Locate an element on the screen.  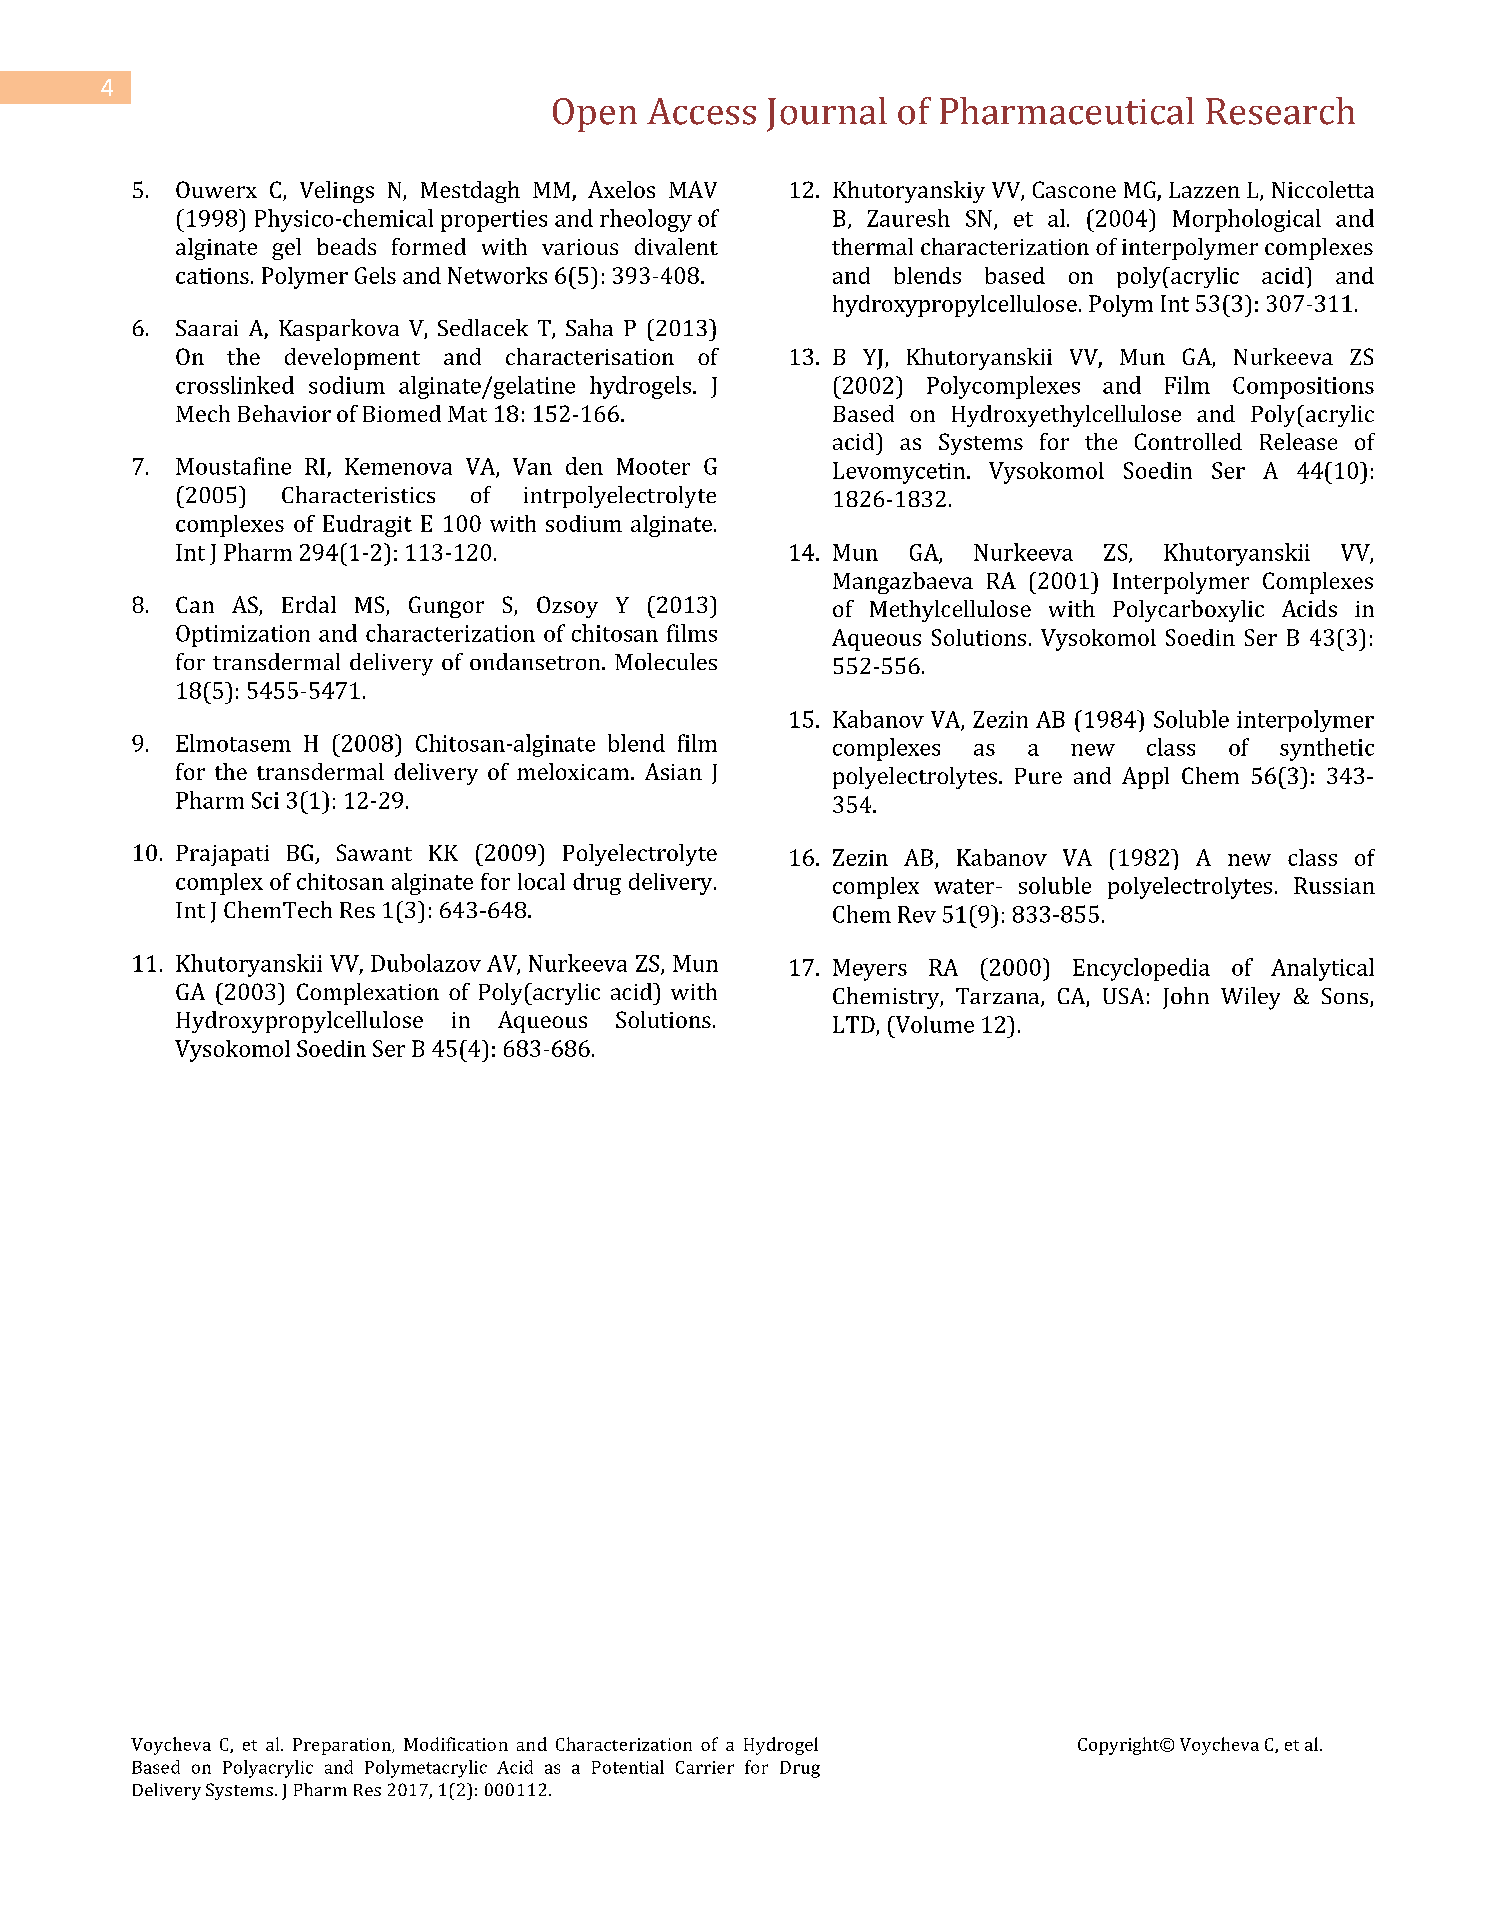
Asian is located at coordinates (673, 771).
